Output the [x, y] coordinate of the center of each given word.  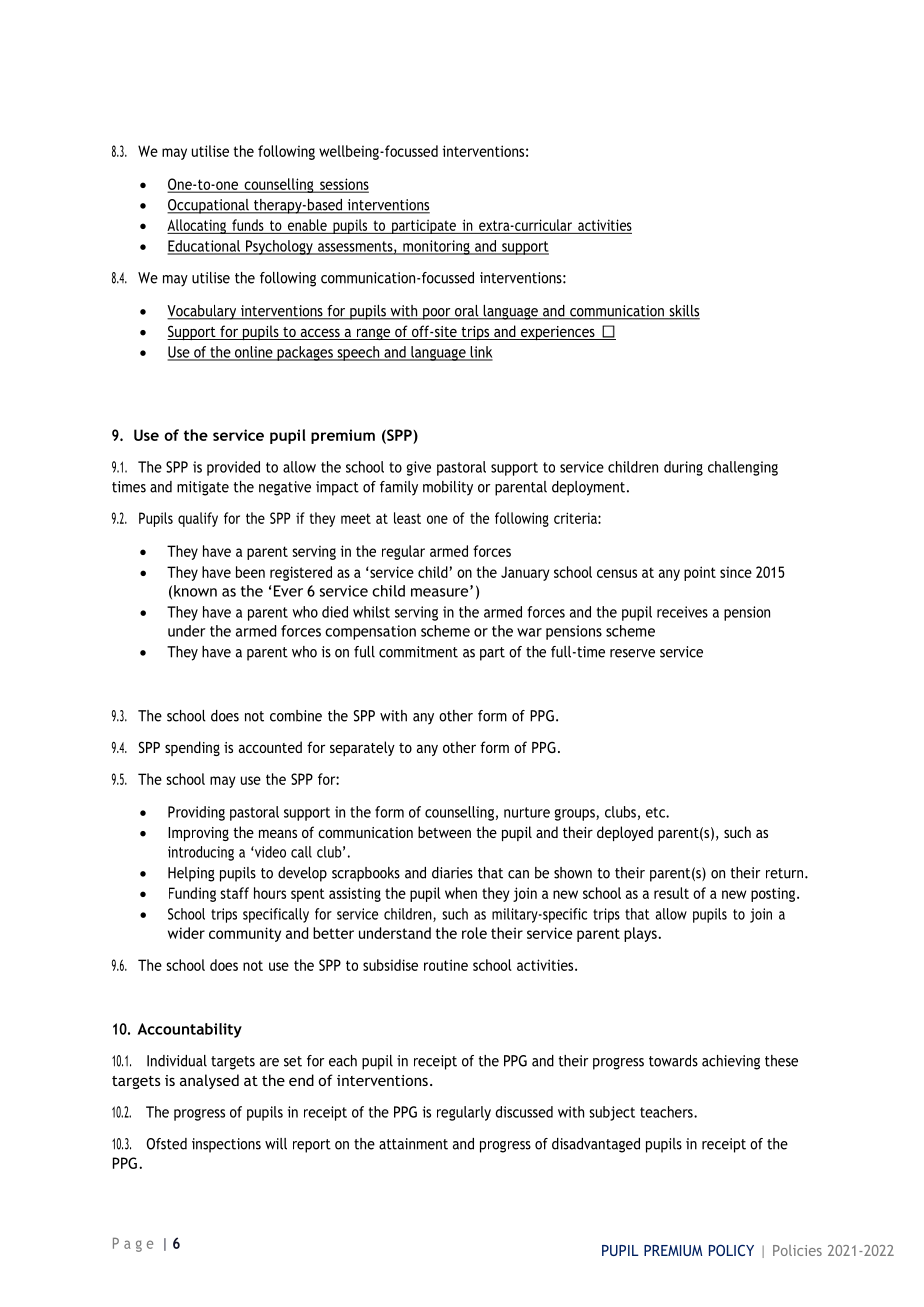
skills [683, 312]
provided [233, 468]
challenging [743, 468]
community [245, 934]
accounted [270, 747]
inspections [226, 1145]
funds [248, 225]
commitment [418, 652]
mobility [448, 488]
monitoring [436, 247]
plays [641, 934]
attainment [413, 1144]
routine [446, 965]
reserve [632, 653]
